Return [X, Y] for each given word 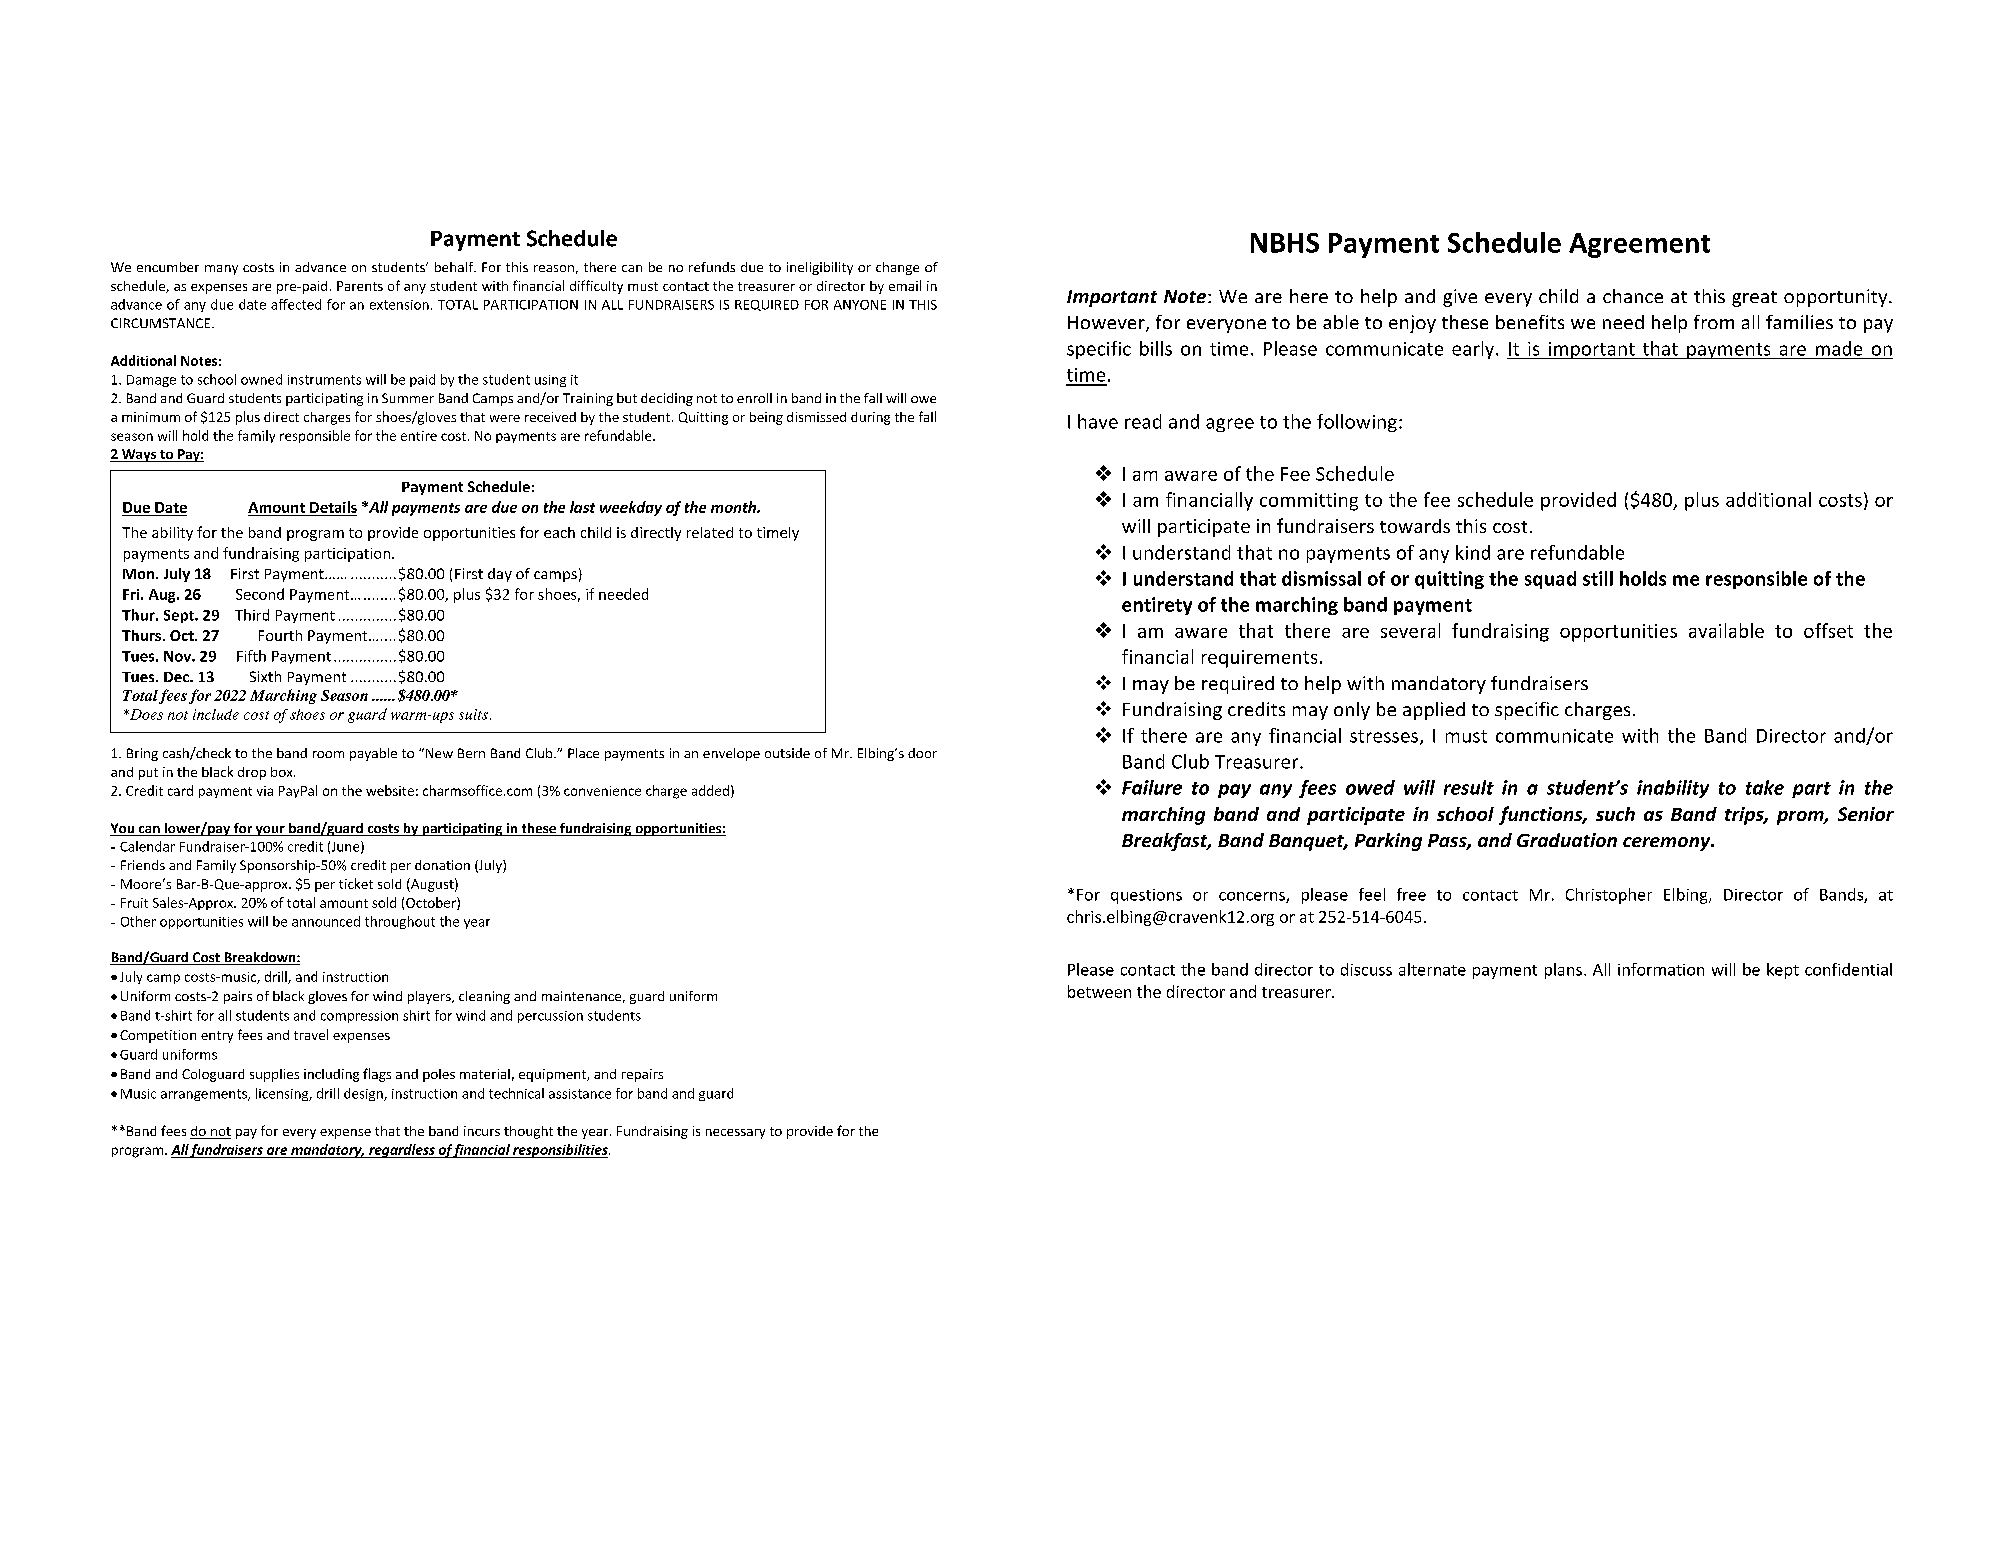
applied [1434, 711]
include [216, 714]
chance [1633, 296]
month [734, 507]
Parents [360, 286]
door [922, 753]
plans [1563, 971]
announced [326, 921]
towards [1415, 526]
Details [333, 507]
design [364, 1094]
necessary [735, 1134]
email [905, 285]
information [1661, 969]
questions [1146, 896]
